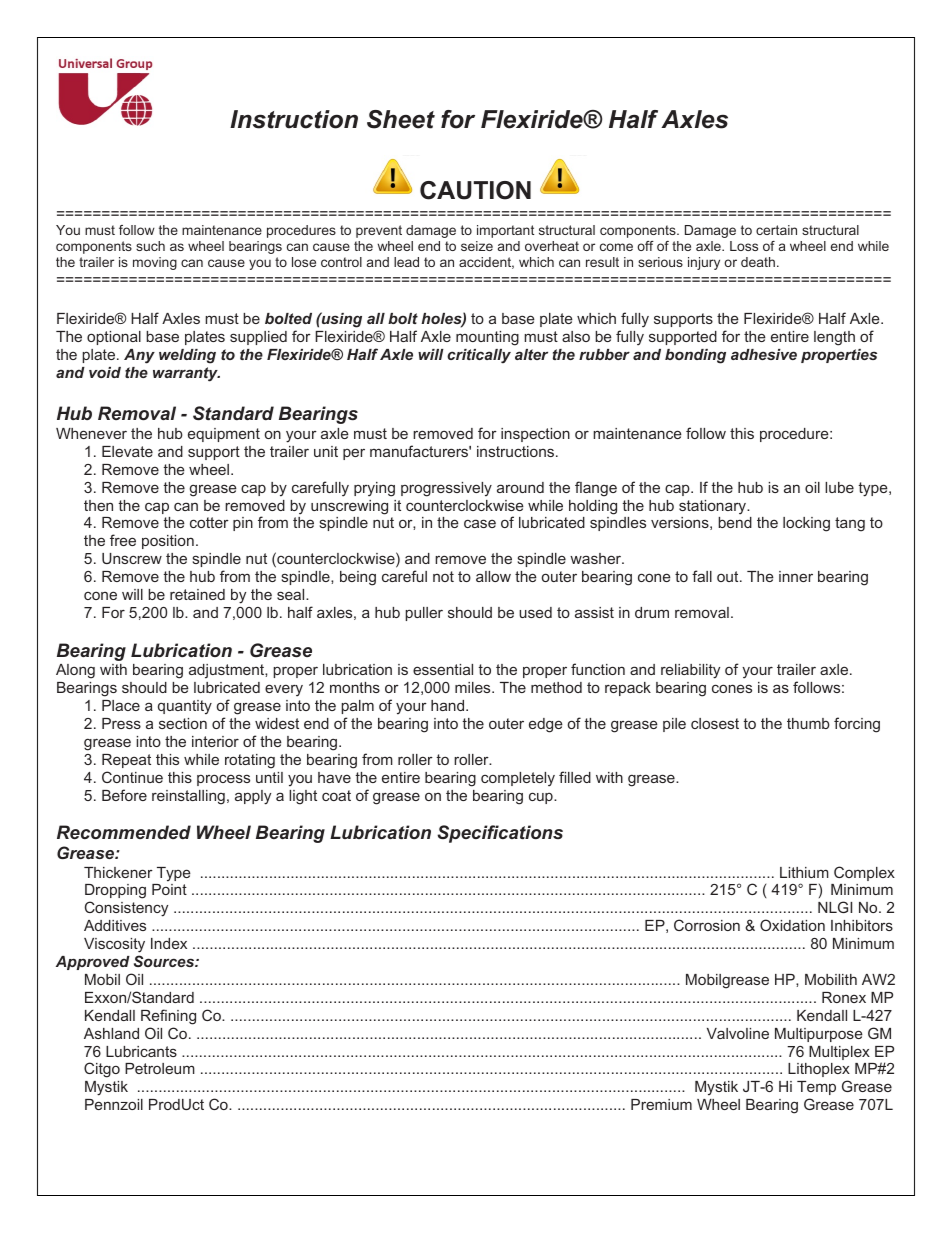 The height and width of the page is (1233, 952). What do you see at coordinates (816, 1088) in the page?
I see `Temp` at bounding box center [816, 1088].
